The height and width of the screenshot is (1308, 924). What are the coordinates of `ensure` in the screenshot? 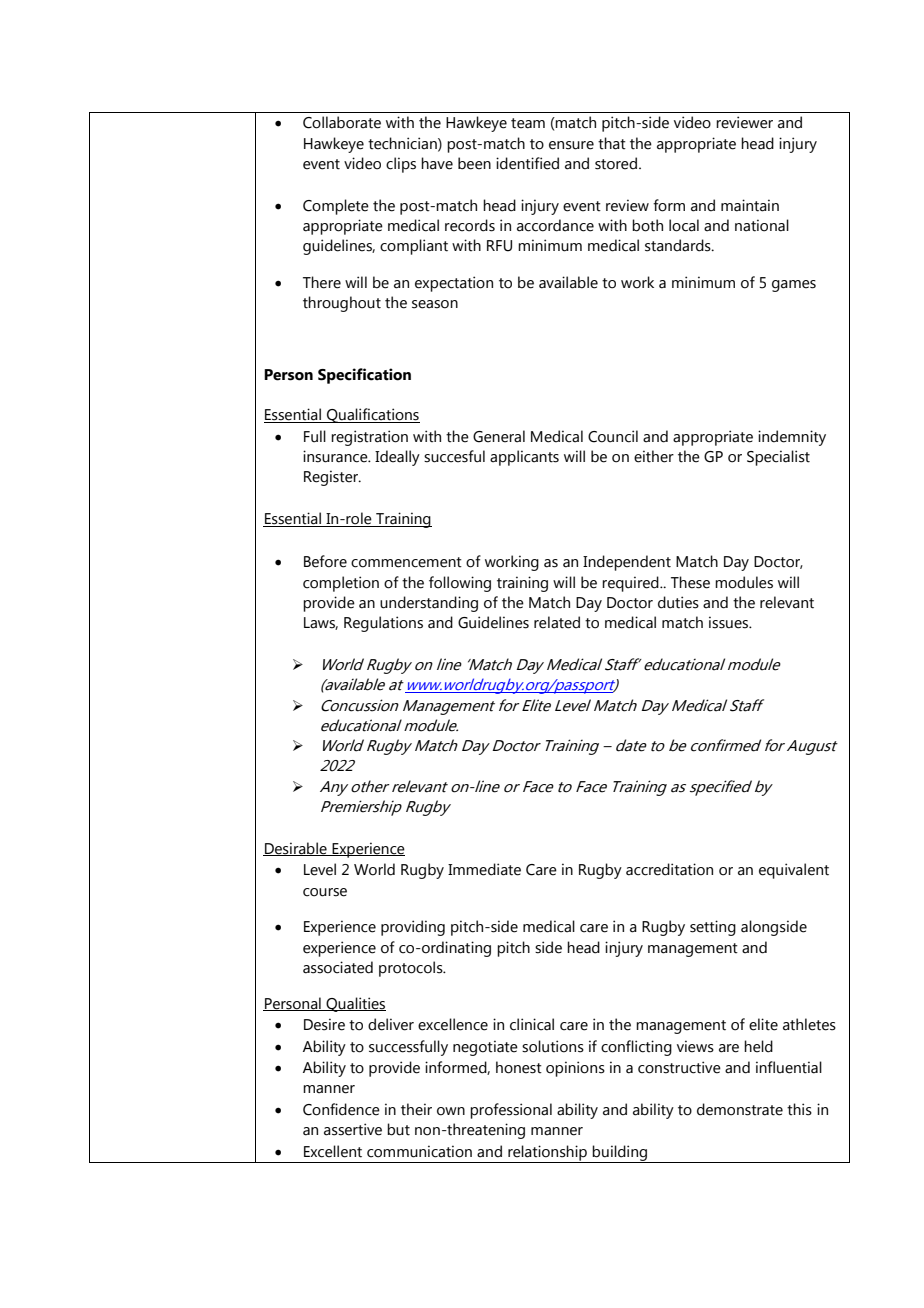 It's located at (571, 145).
